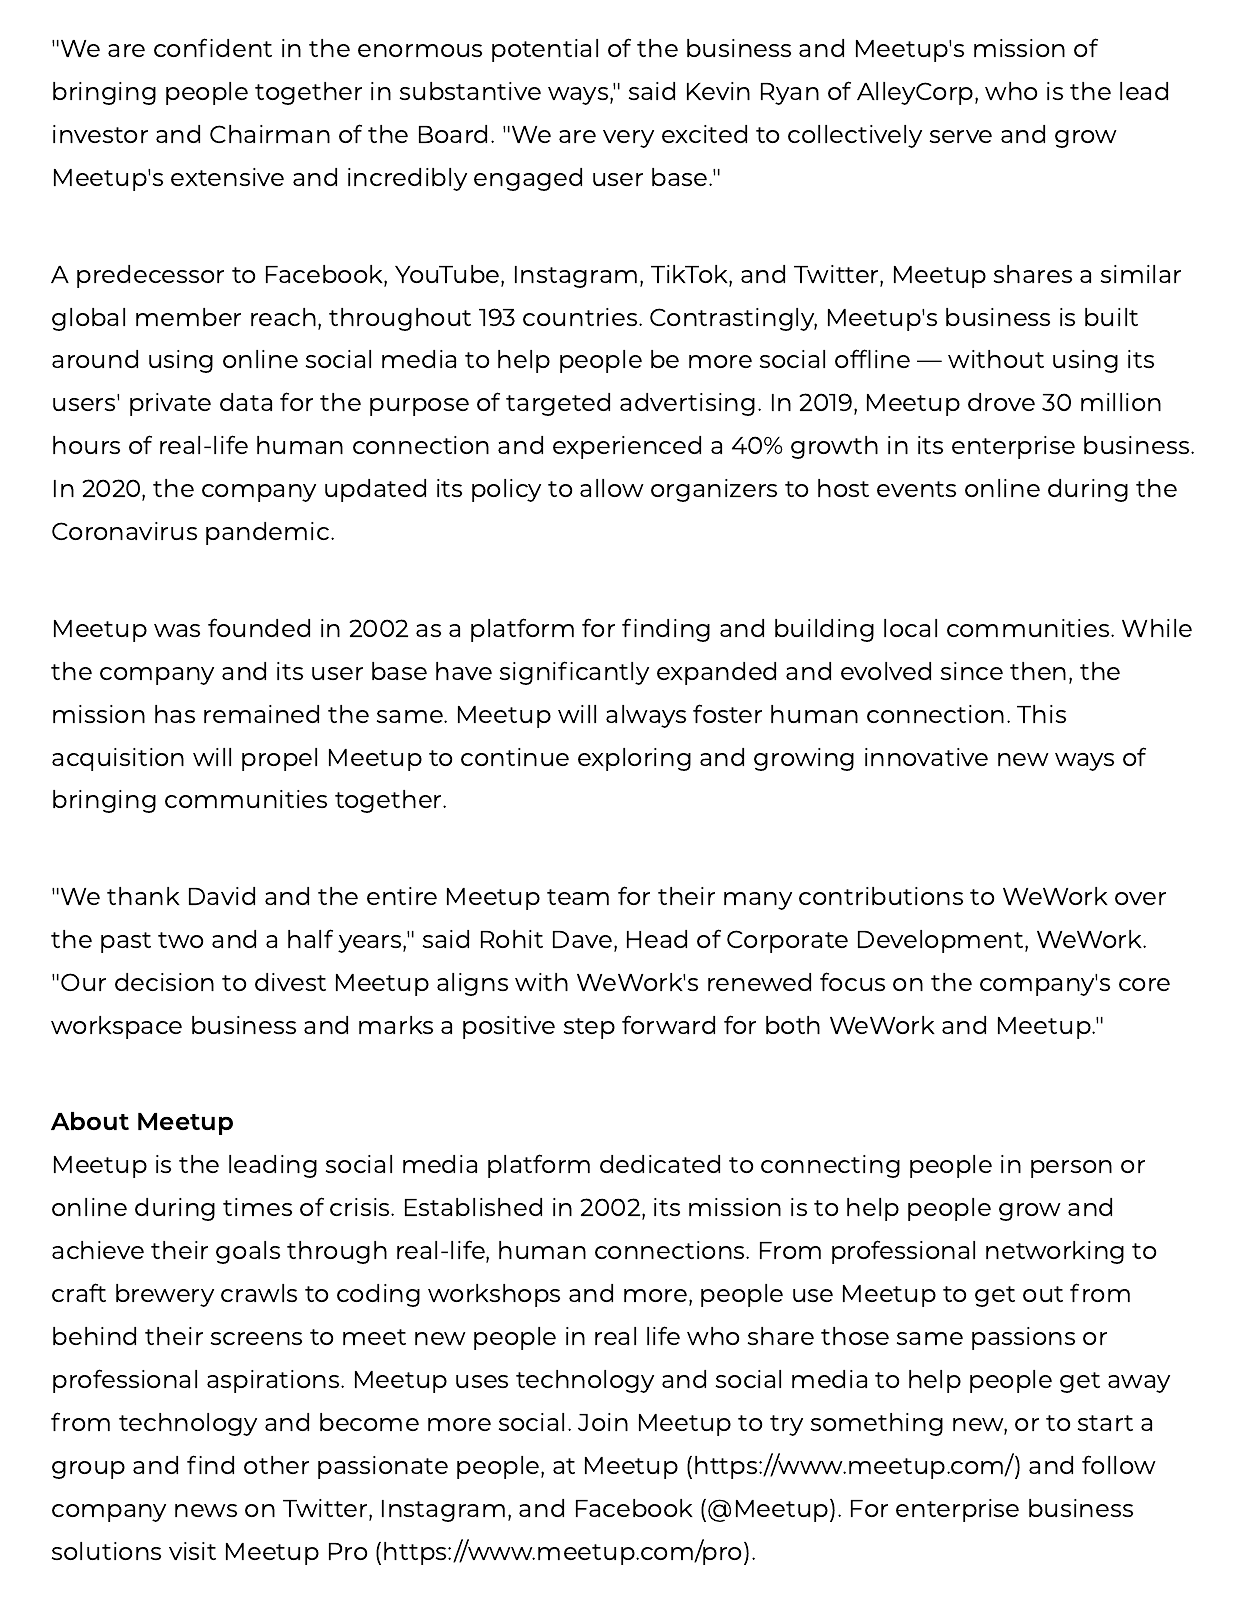 This document has height=1619, width=1251. I want to click on innovative, so click(926, 757).
